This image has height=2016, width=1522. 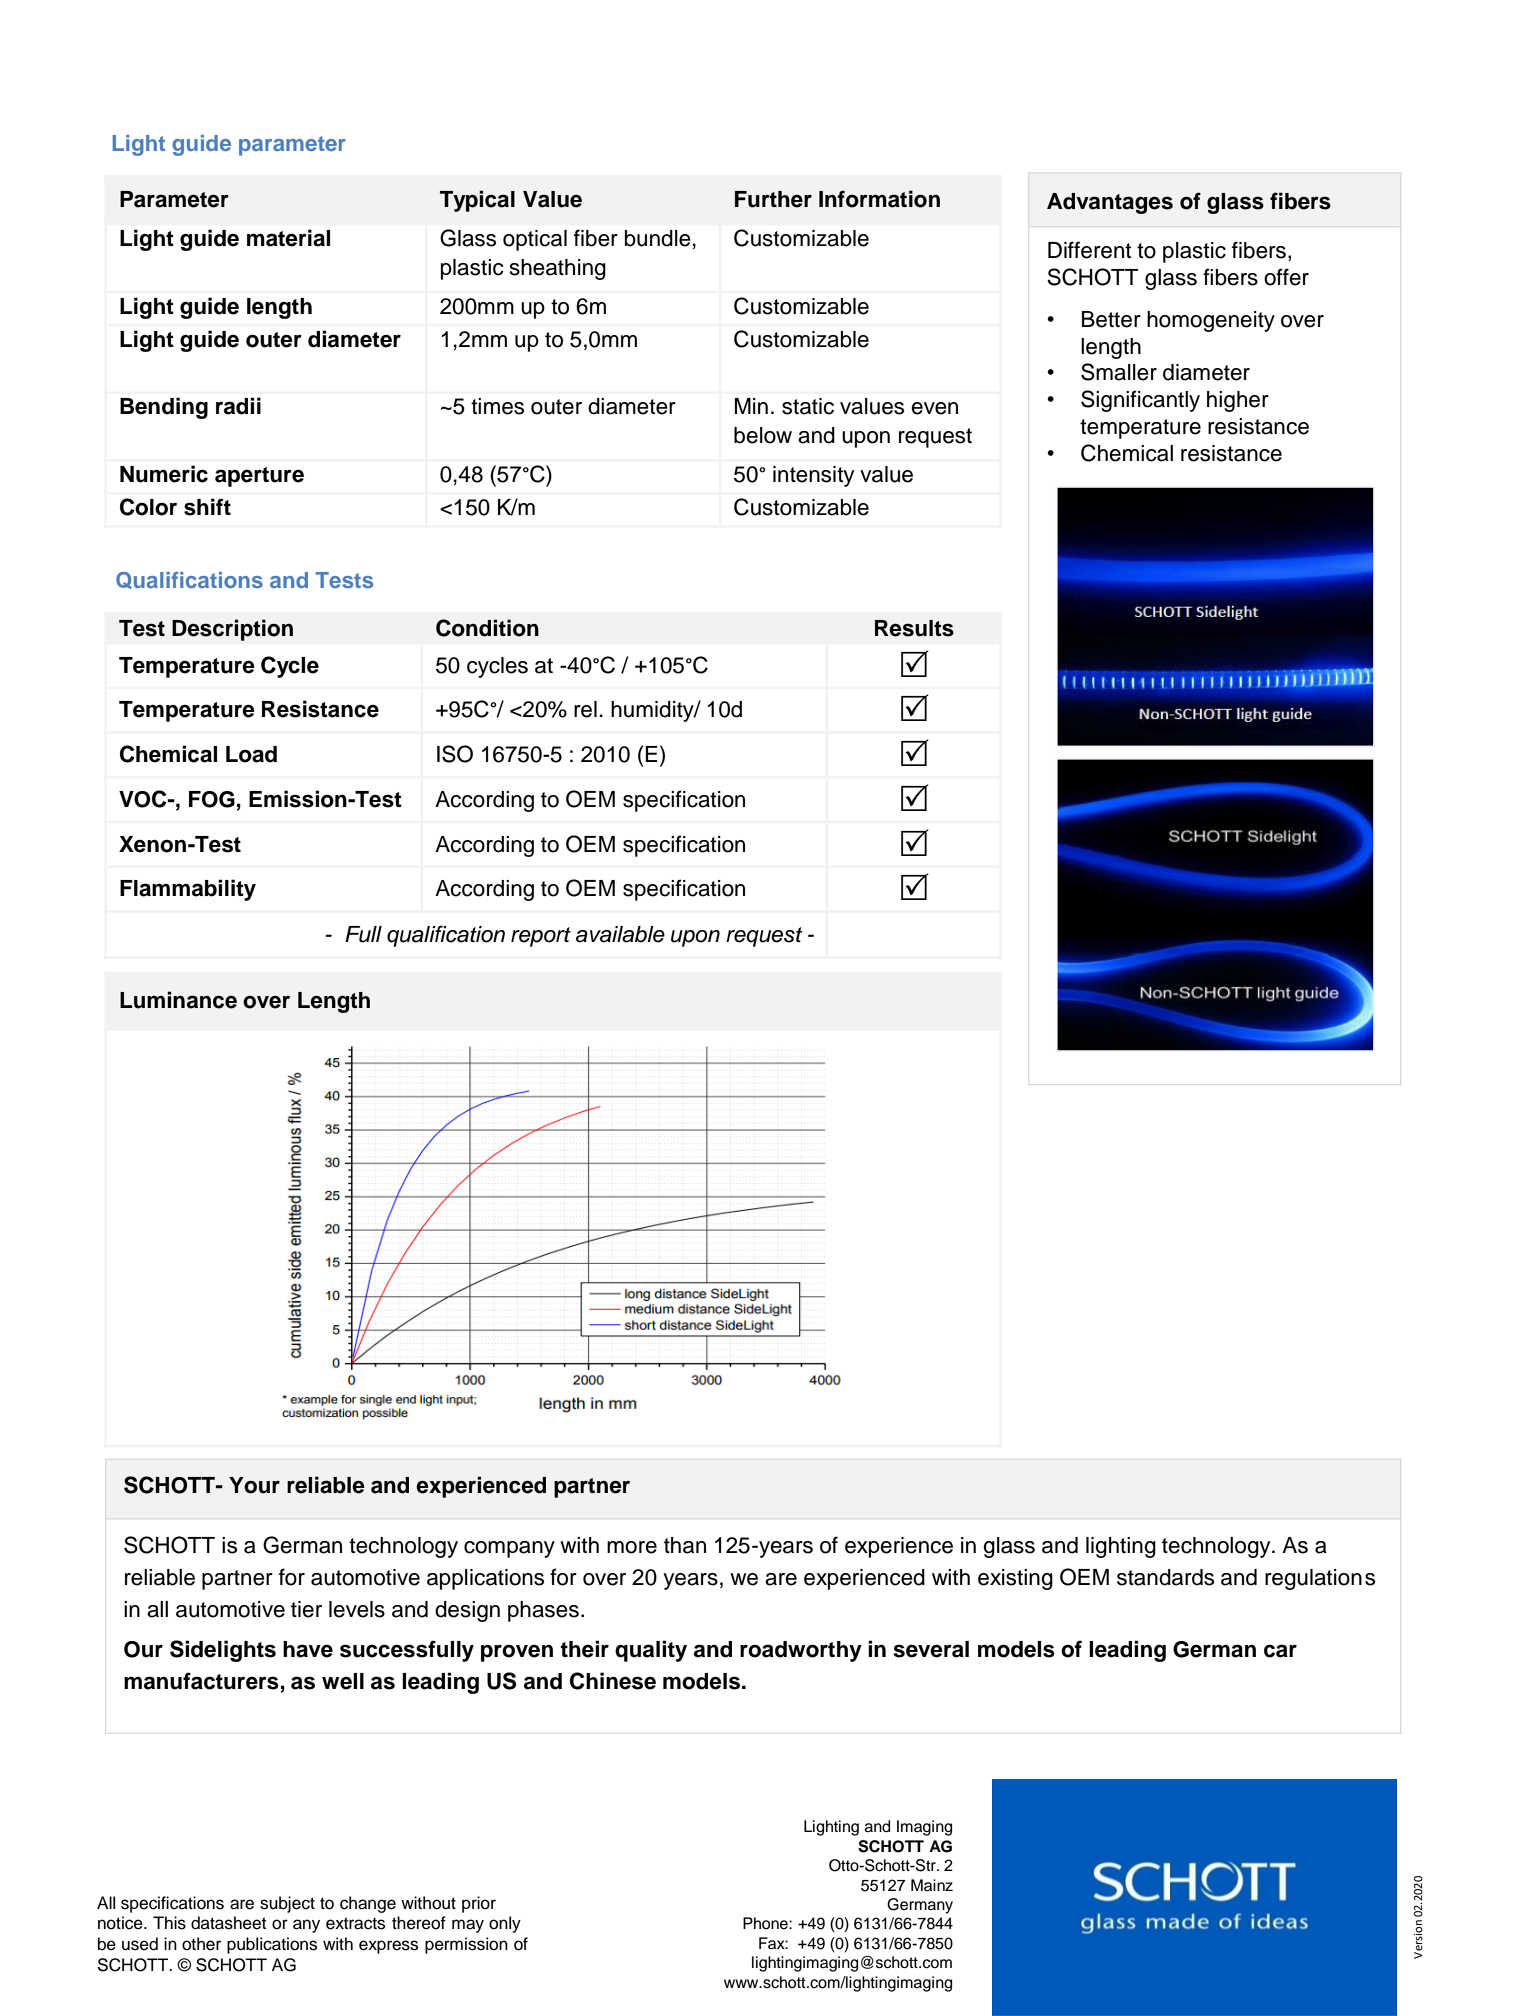 What do you see at coordinates (343, 1681) in the image?
I see `well` at bounding box center [343, 1681].
